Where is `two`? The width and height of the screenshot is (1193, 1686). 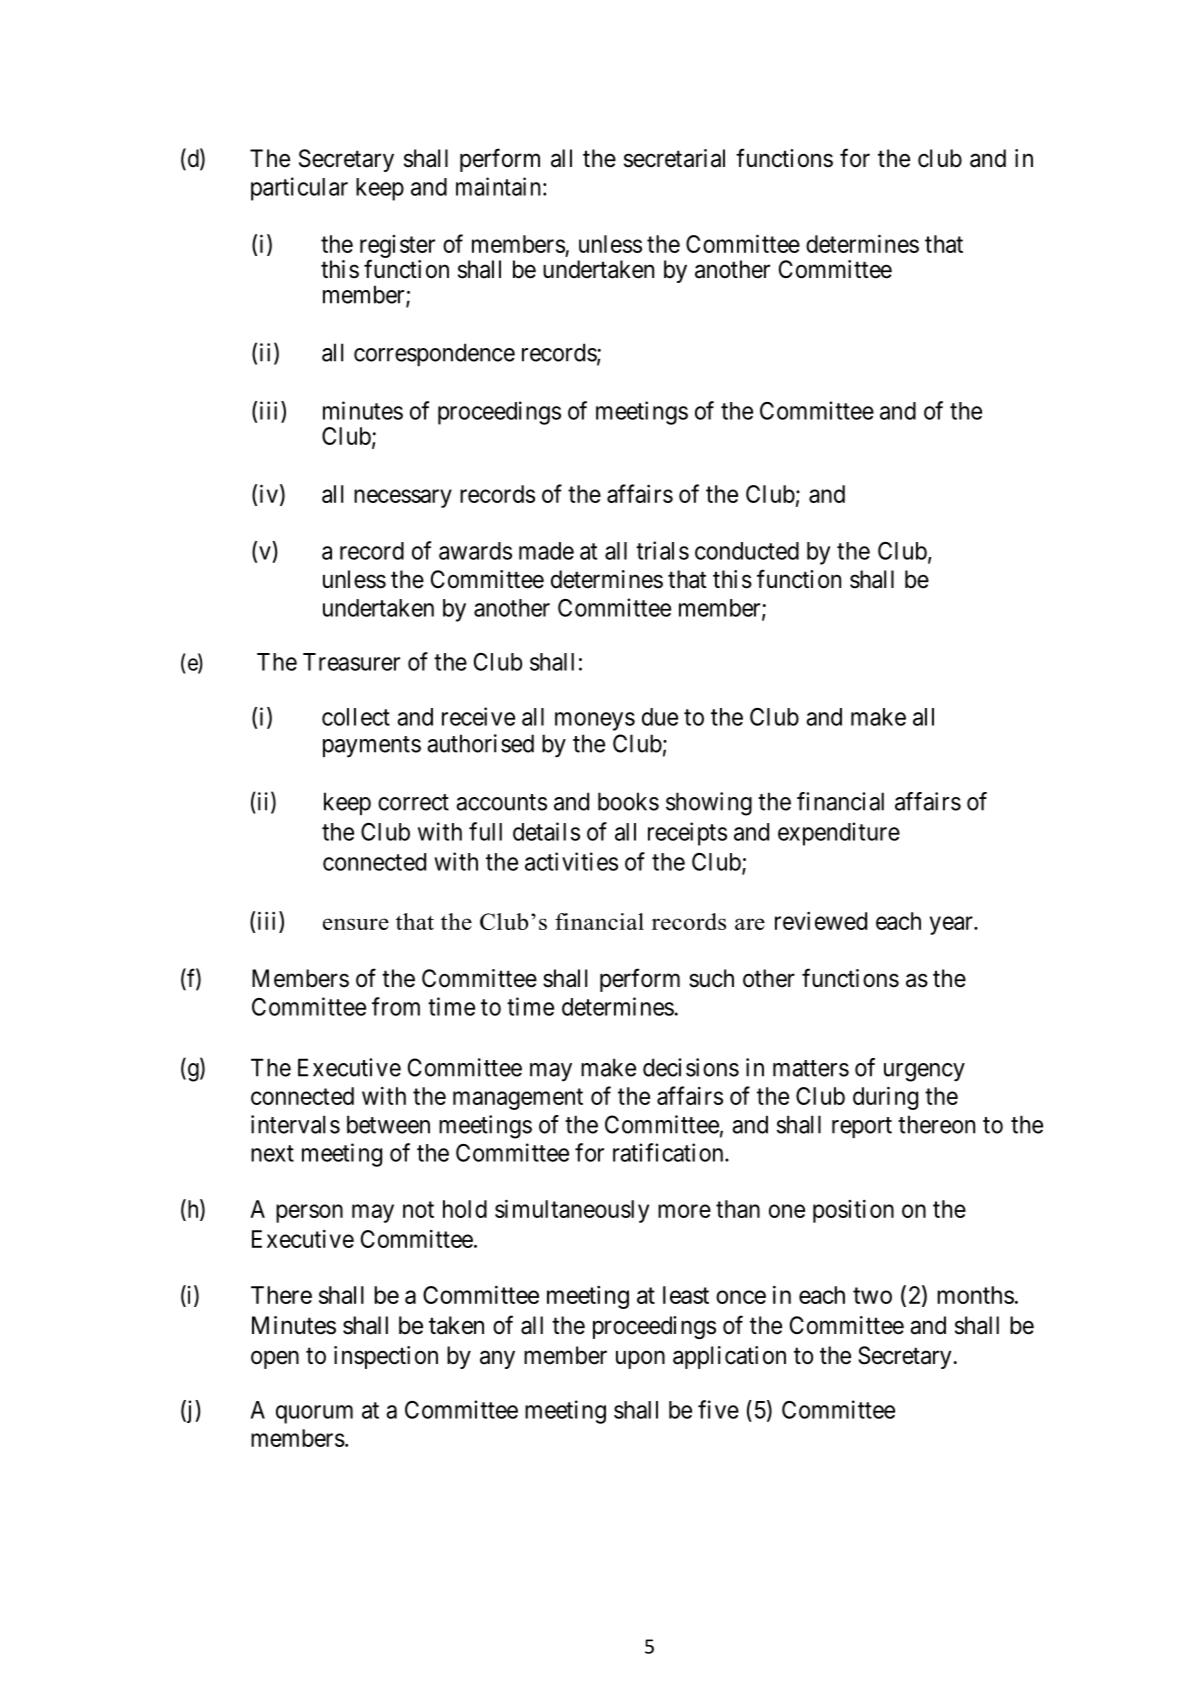
two is located at coordinates (872, 1295).
